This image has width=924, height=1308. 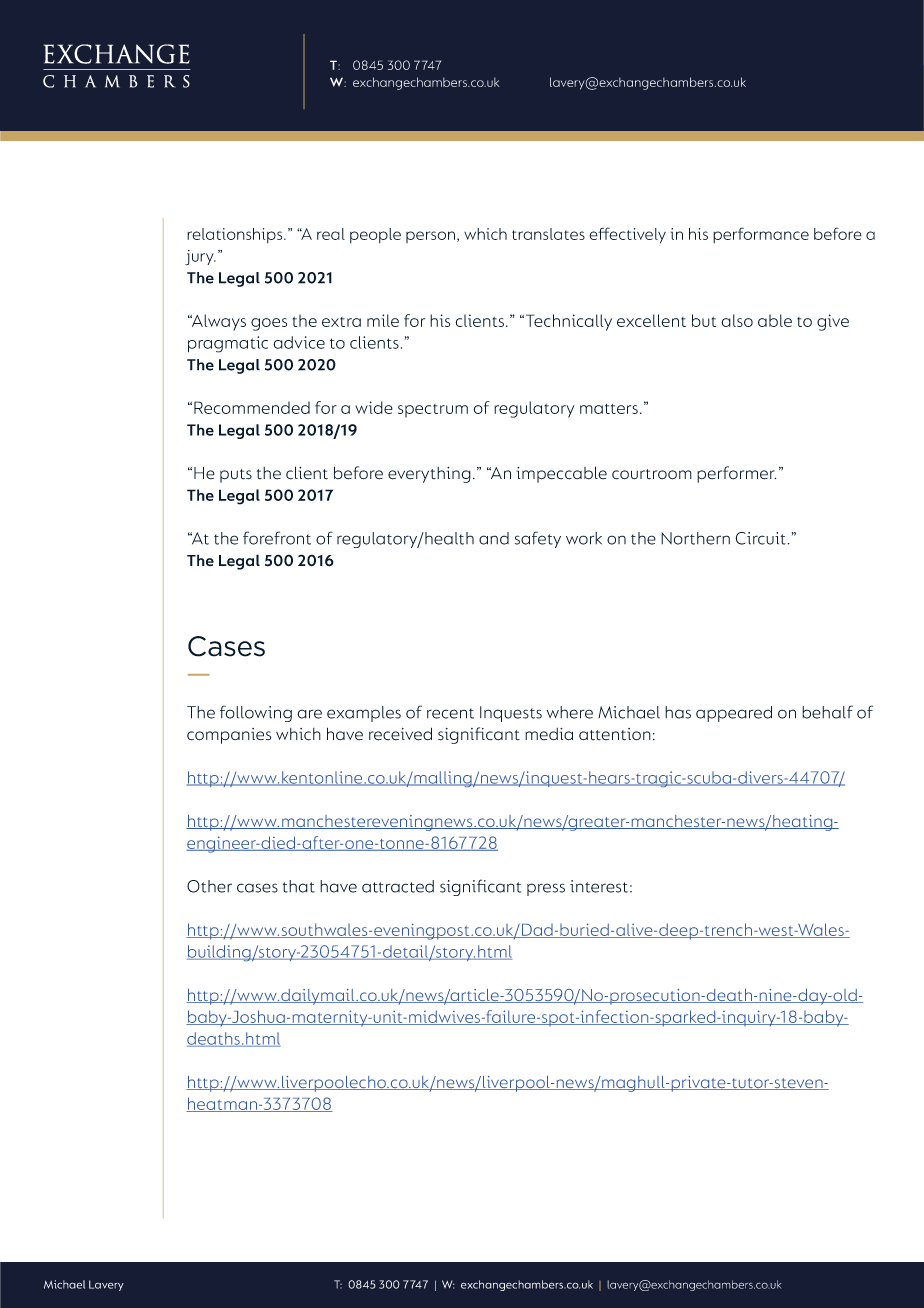 I want to click on puts, so click(x=236, y=476).
